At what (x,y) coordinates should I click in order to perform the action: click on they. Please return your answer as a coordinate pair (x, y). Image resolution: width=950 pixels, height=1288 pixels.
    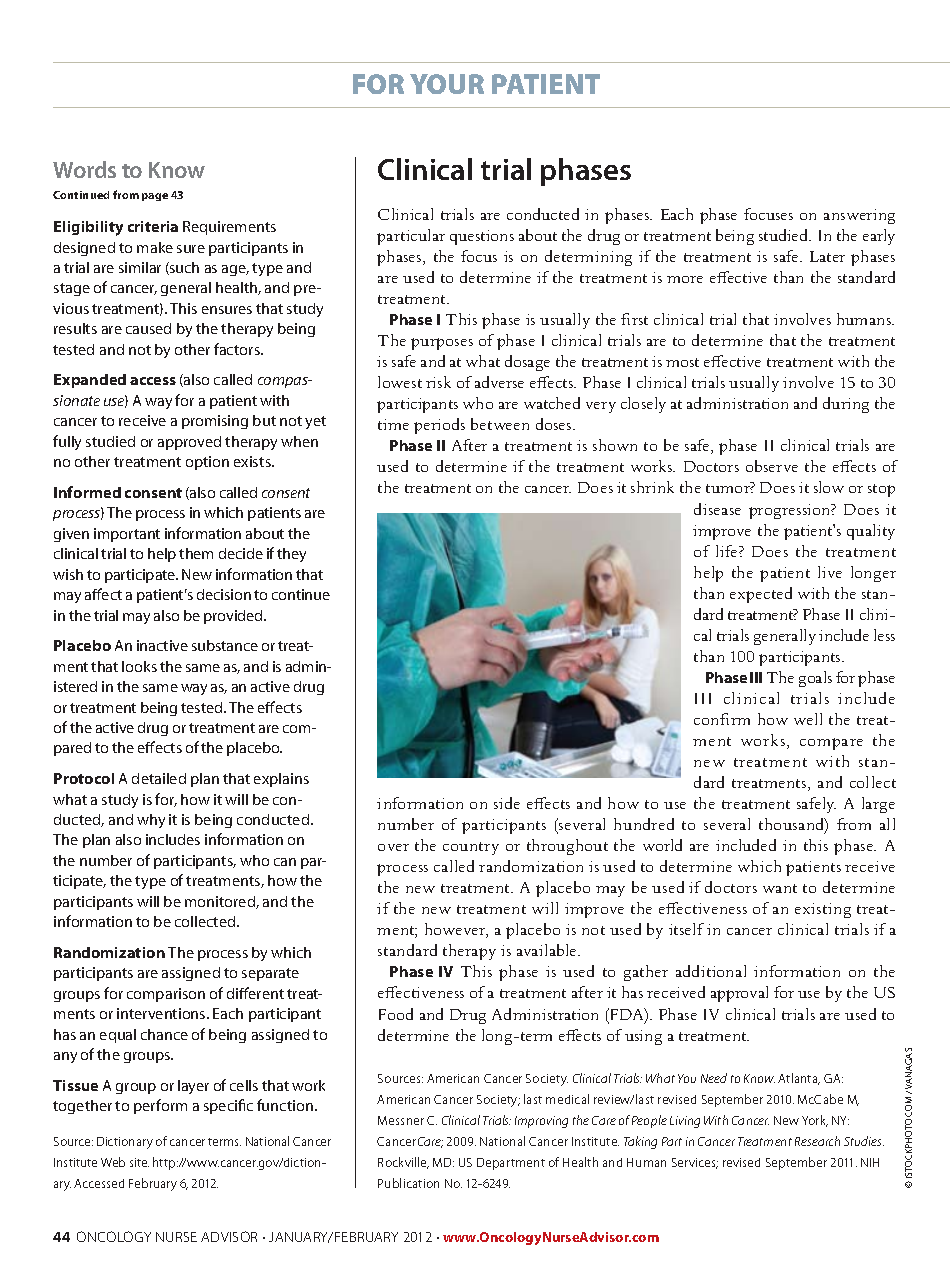
    Looking at the image, I should click on (291, 555).
